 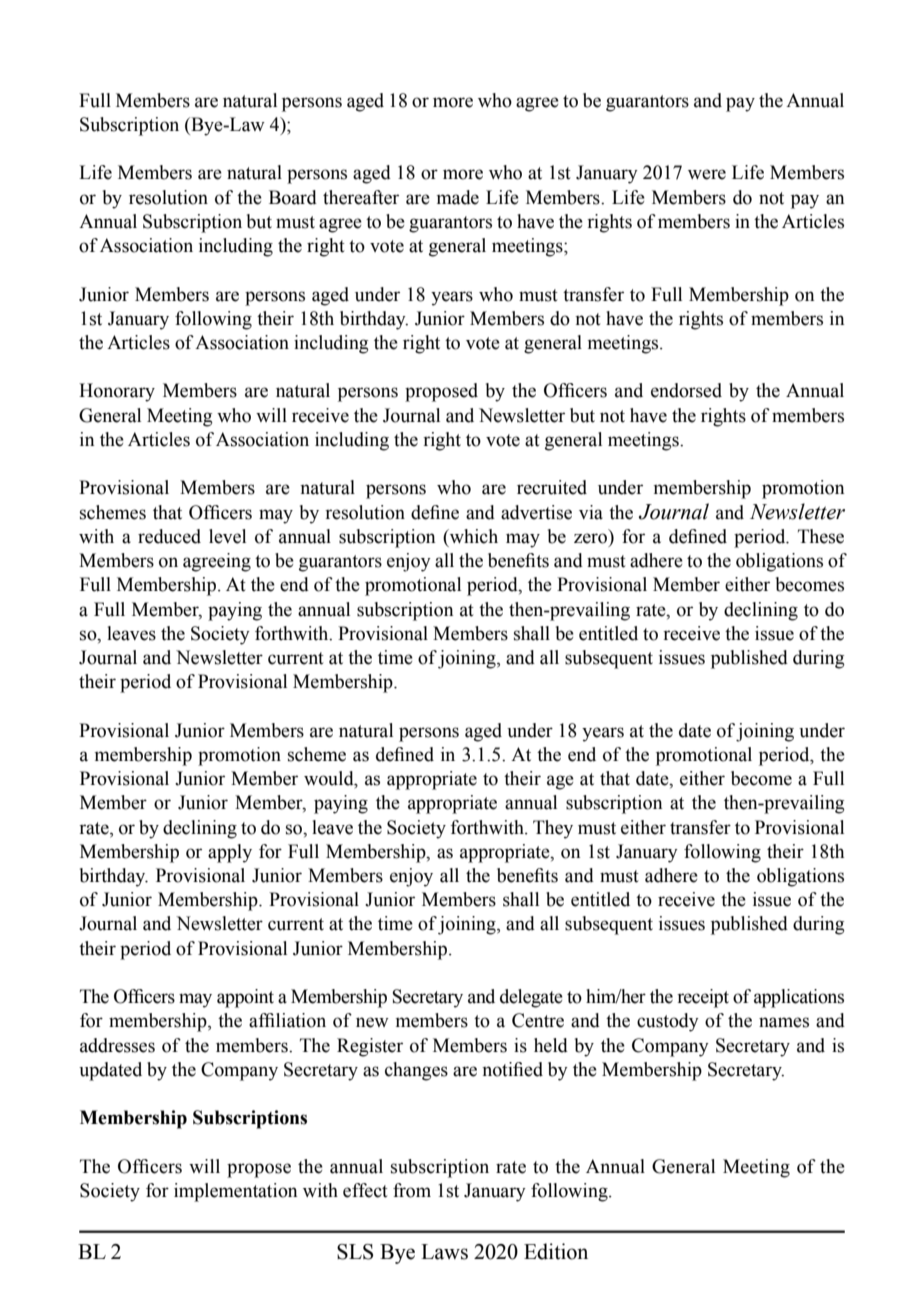 What do you see at coordinates (293, 197) in the page?
I see `Board` at bounding box center [293, 197].
